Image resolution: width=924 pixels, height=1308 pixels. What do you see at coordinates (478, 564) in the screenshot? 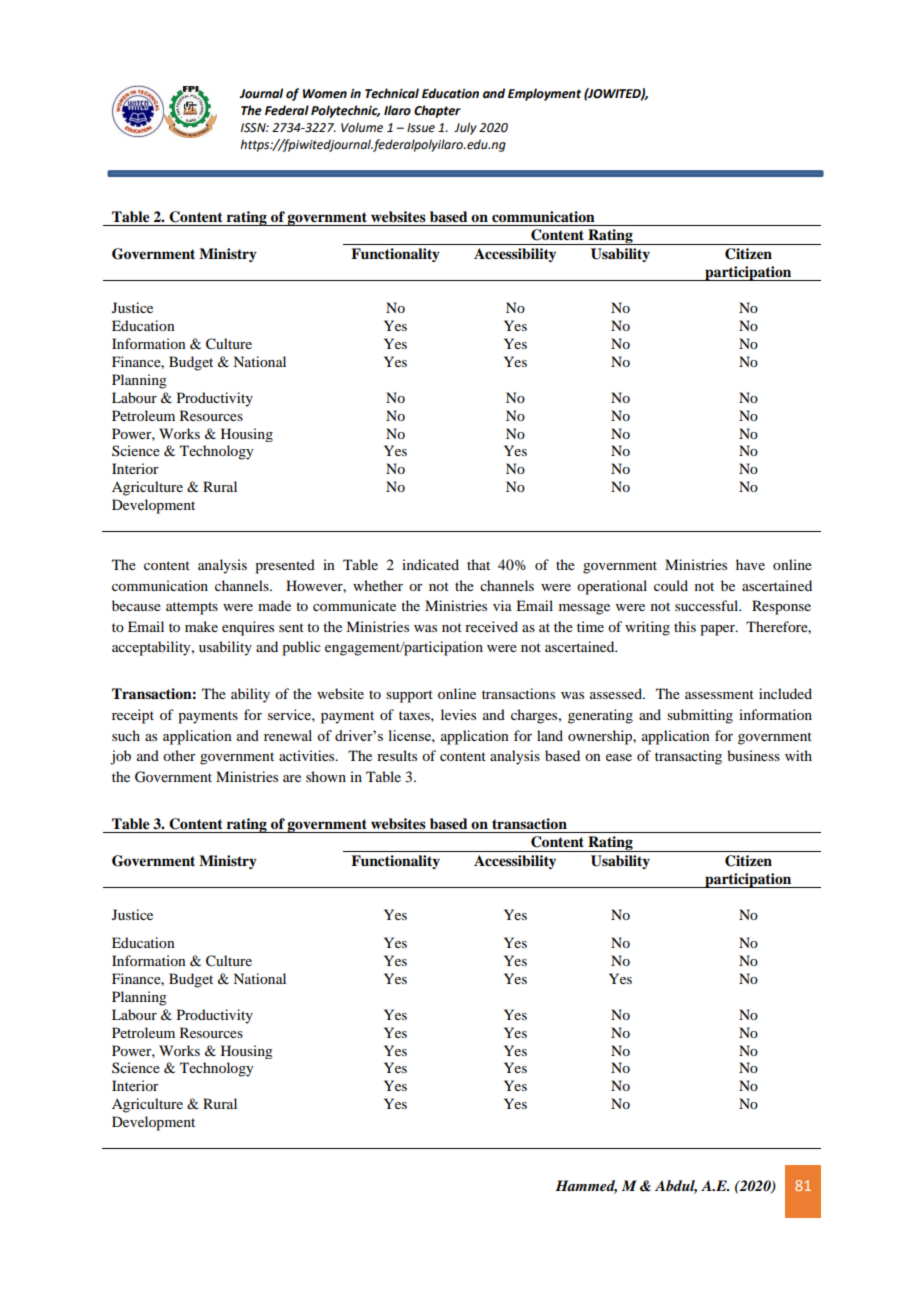
I see `that` at bounding box center [478, 564].
